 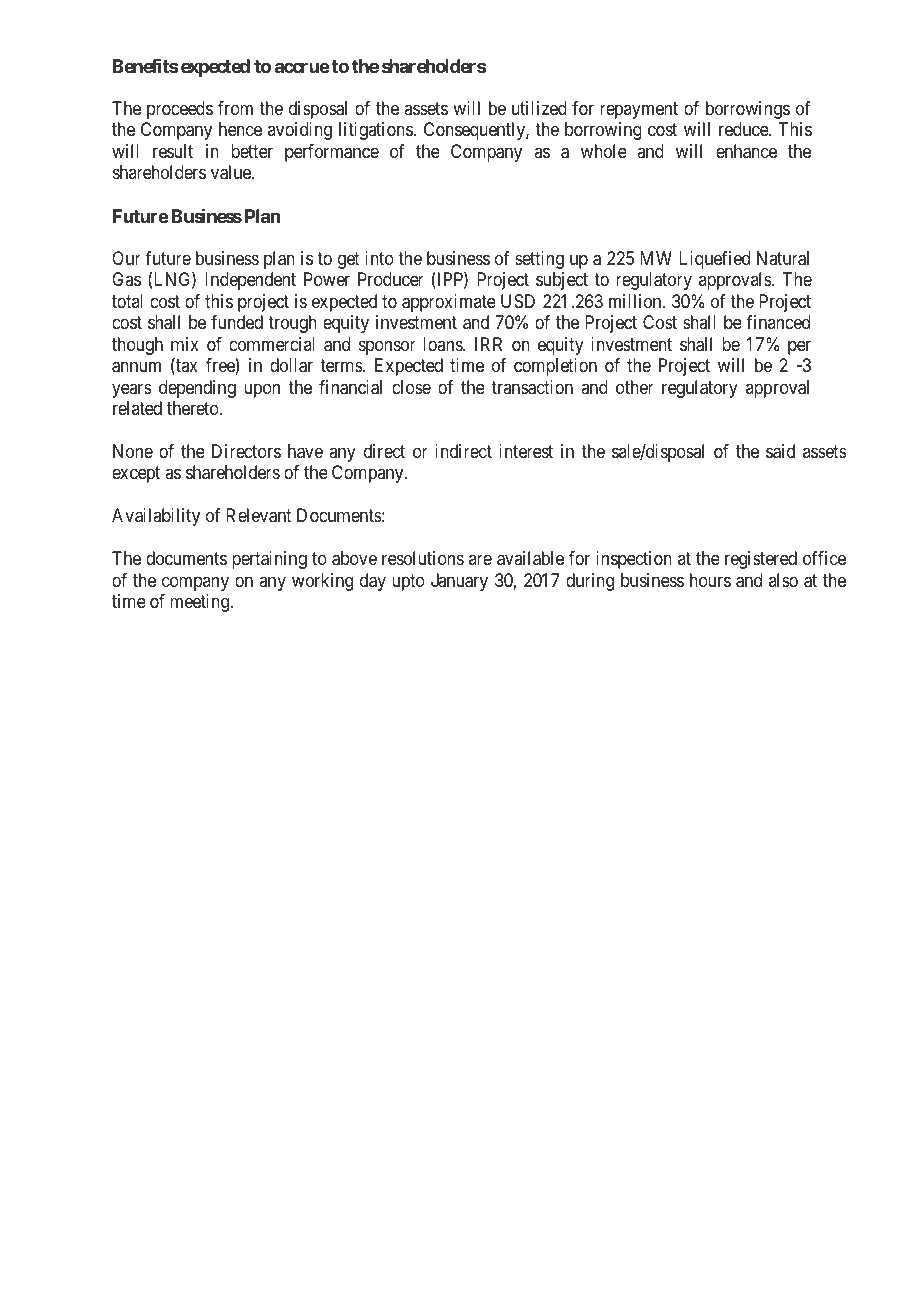 I want to click on utilized, so click(x=539, y=108).
